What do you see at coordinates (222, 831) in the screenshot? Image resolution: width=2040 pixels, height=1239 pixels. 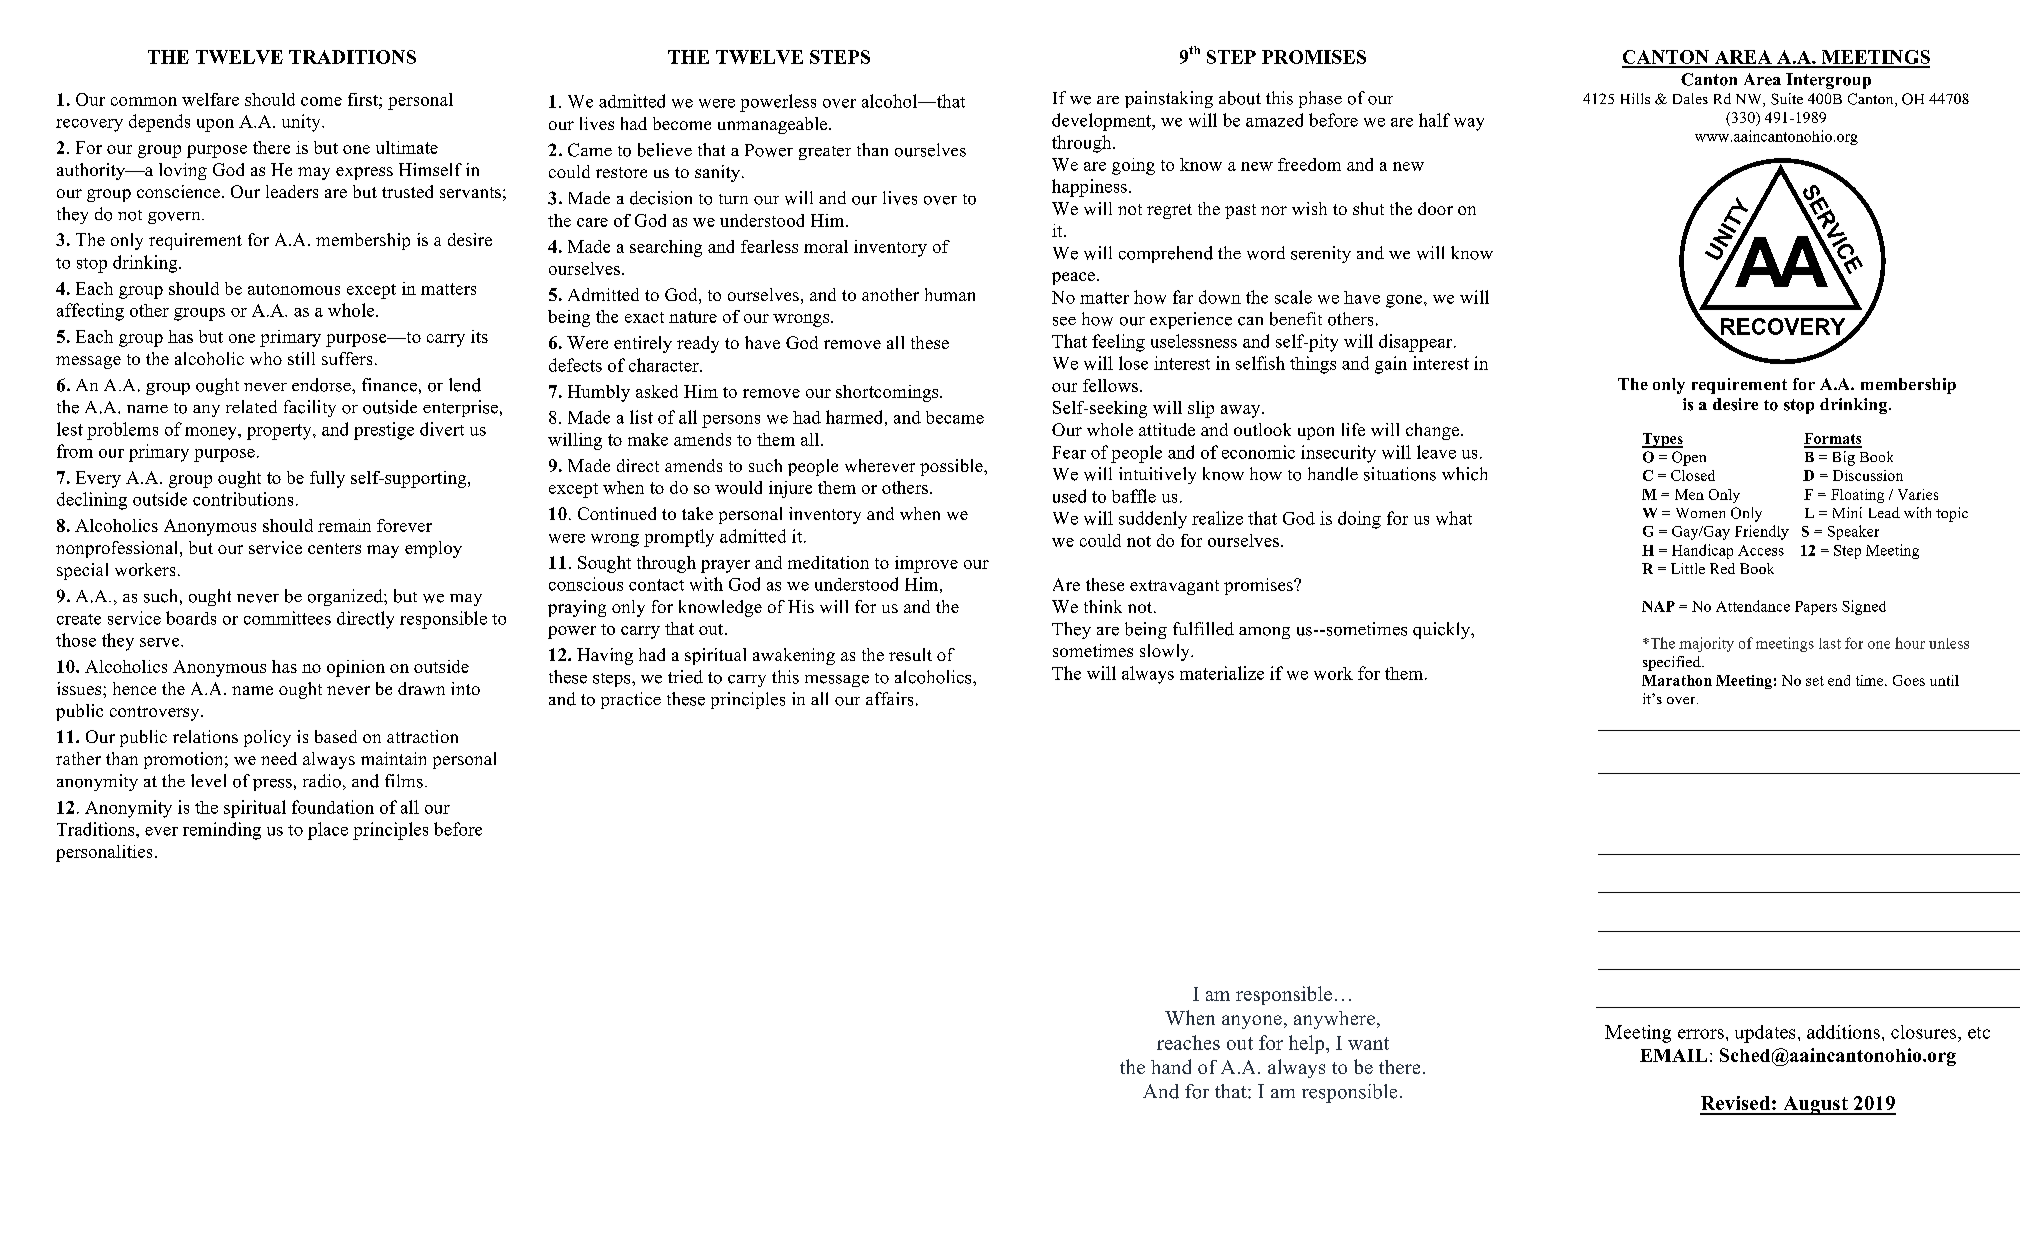 I see `reminding` at bounding box center [222, 831].
